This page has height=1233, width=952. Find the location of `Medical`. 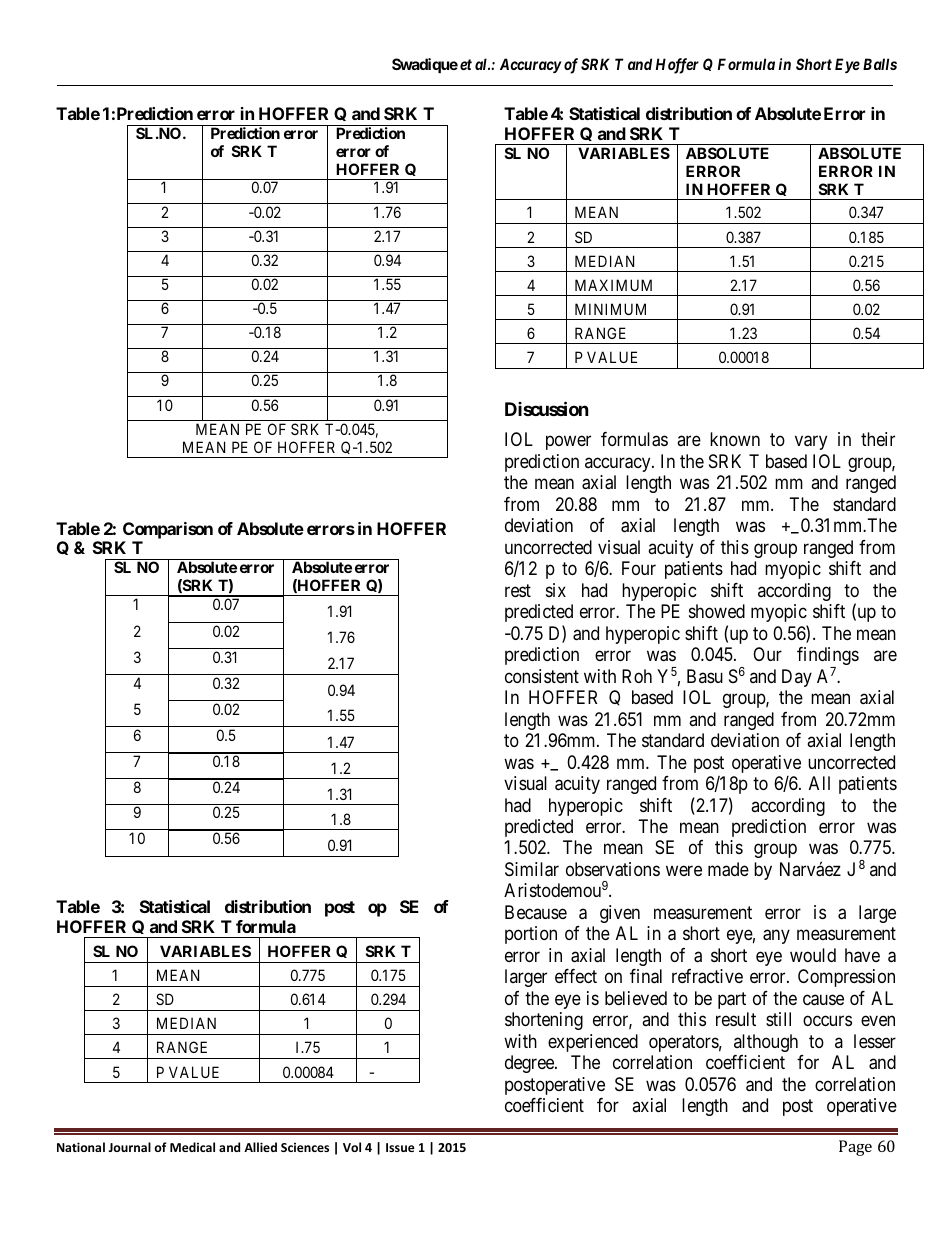

Medical is located at coordinates (192, 1147).
